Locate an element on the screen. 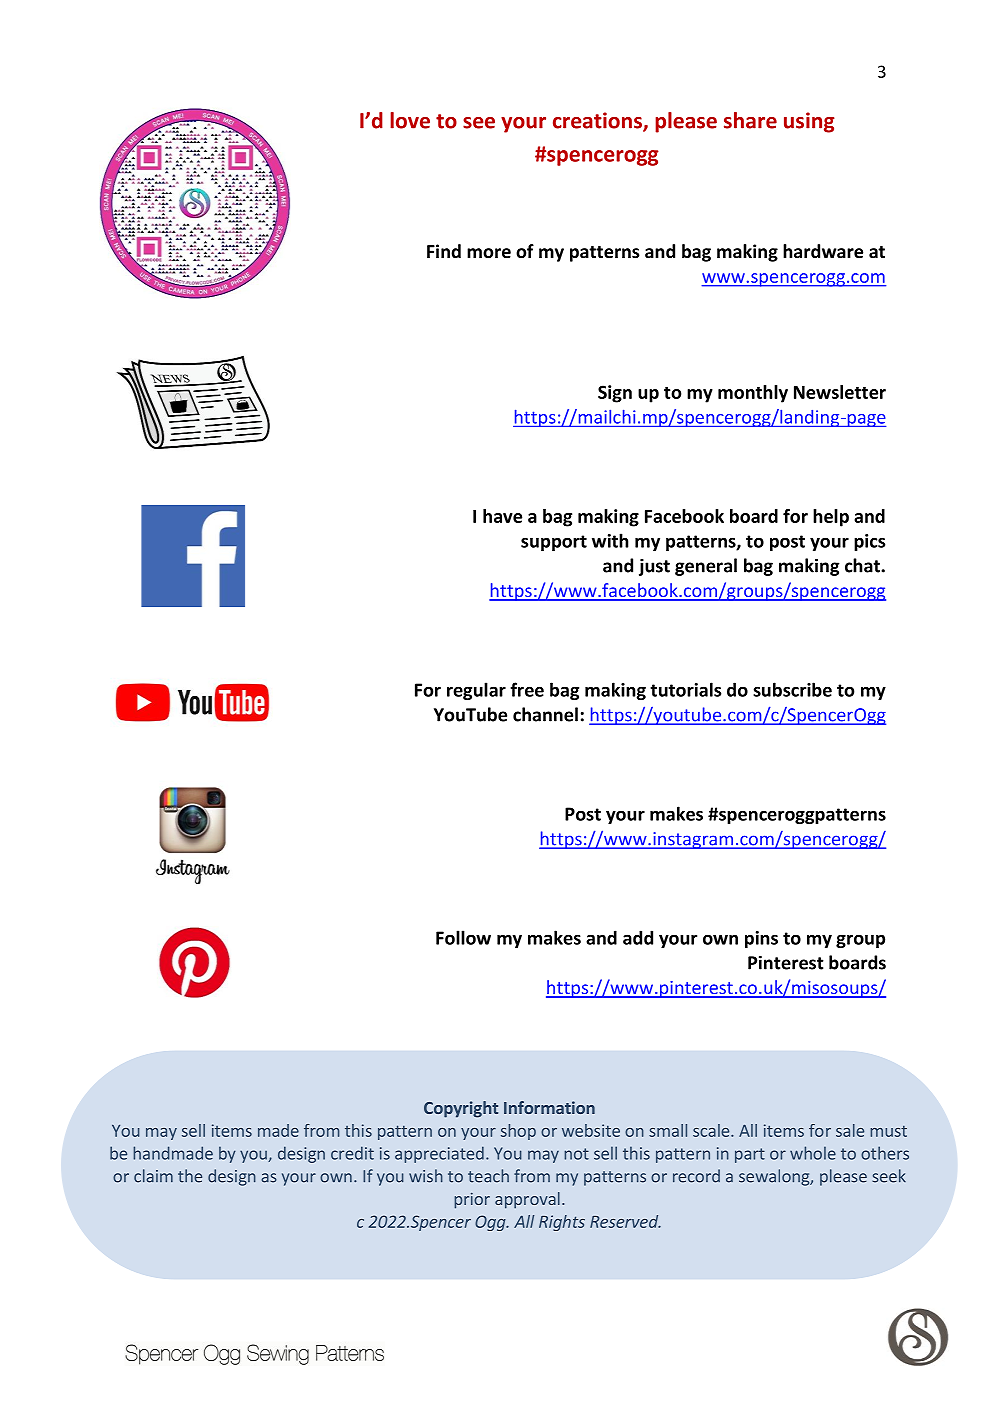 Image resolution: width=1008 pixels, height=1426 pixels. pins is located at coordinates (761, 939).
